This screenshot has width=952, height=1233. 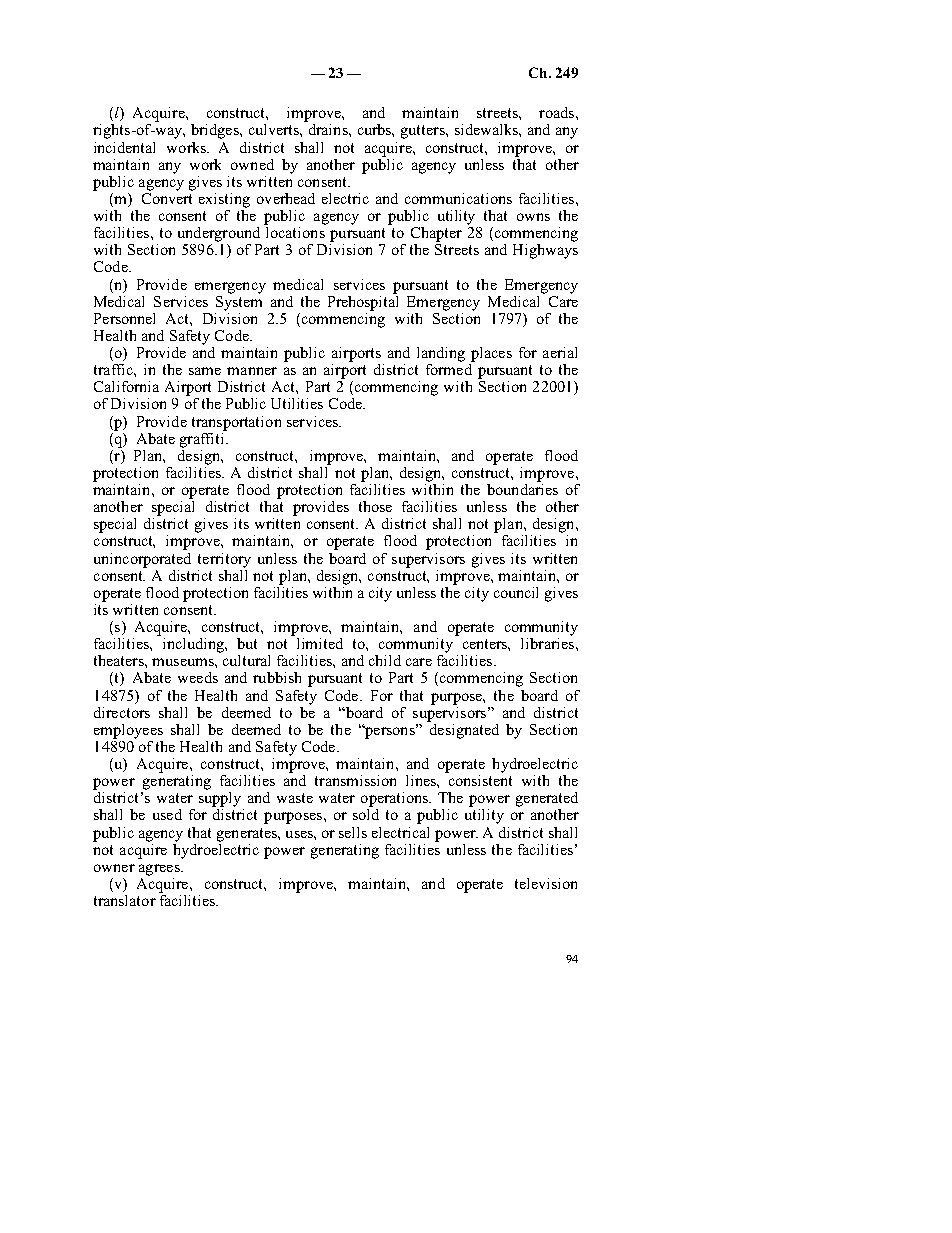 I want to click on limited, so click(x=320, y=643).
